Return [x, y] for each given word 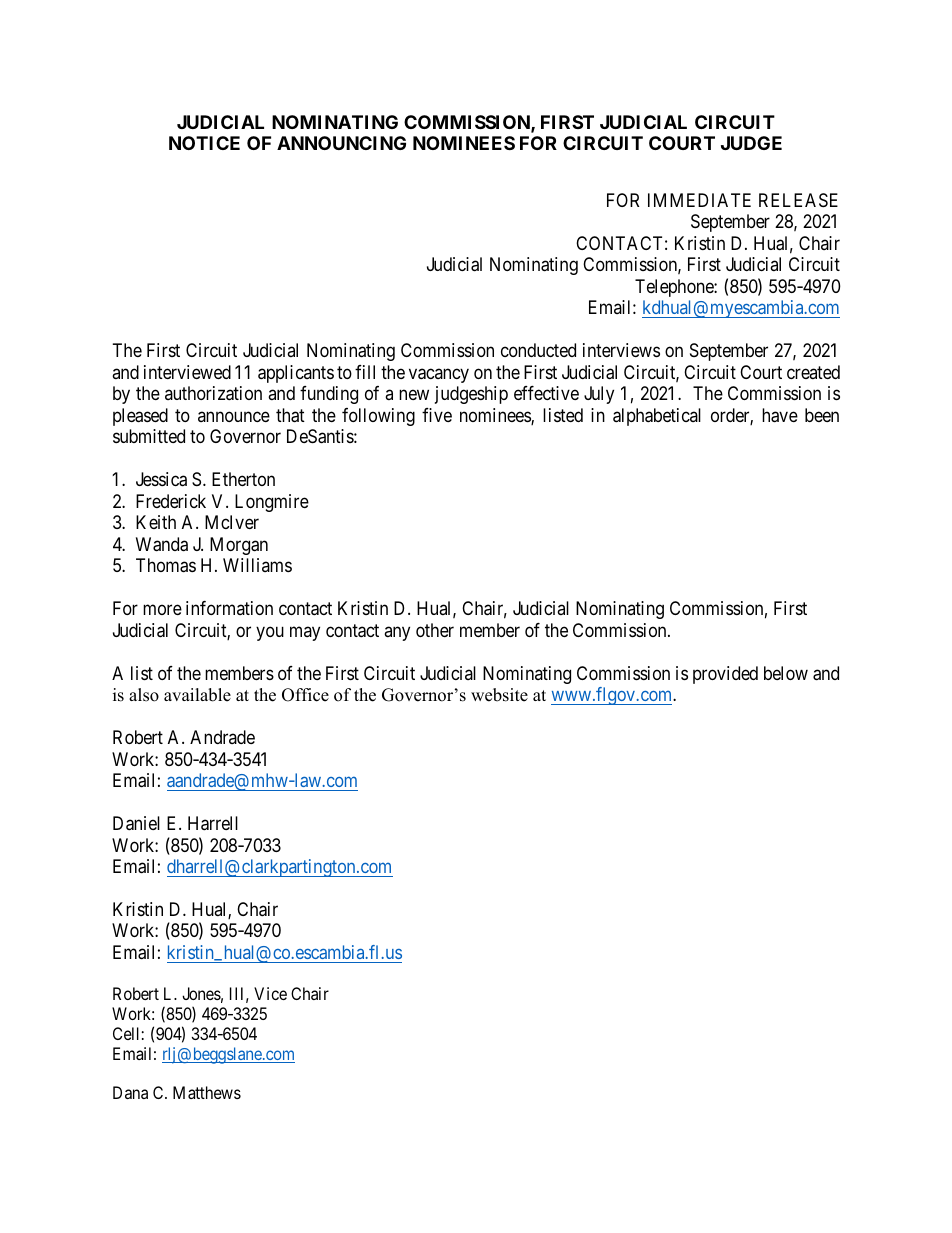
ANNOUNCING [341, 143]
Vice [270, 993]
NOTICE [204, 143]
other [435, 630]
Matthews [207, 1092]
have [780, 415]
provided [725, 675]
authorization [213, 393]
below [786, 673]
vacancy [439, 375]
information [229, 608]
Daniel [136, 823]
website [499, 695]
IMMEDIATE [699, 200]
